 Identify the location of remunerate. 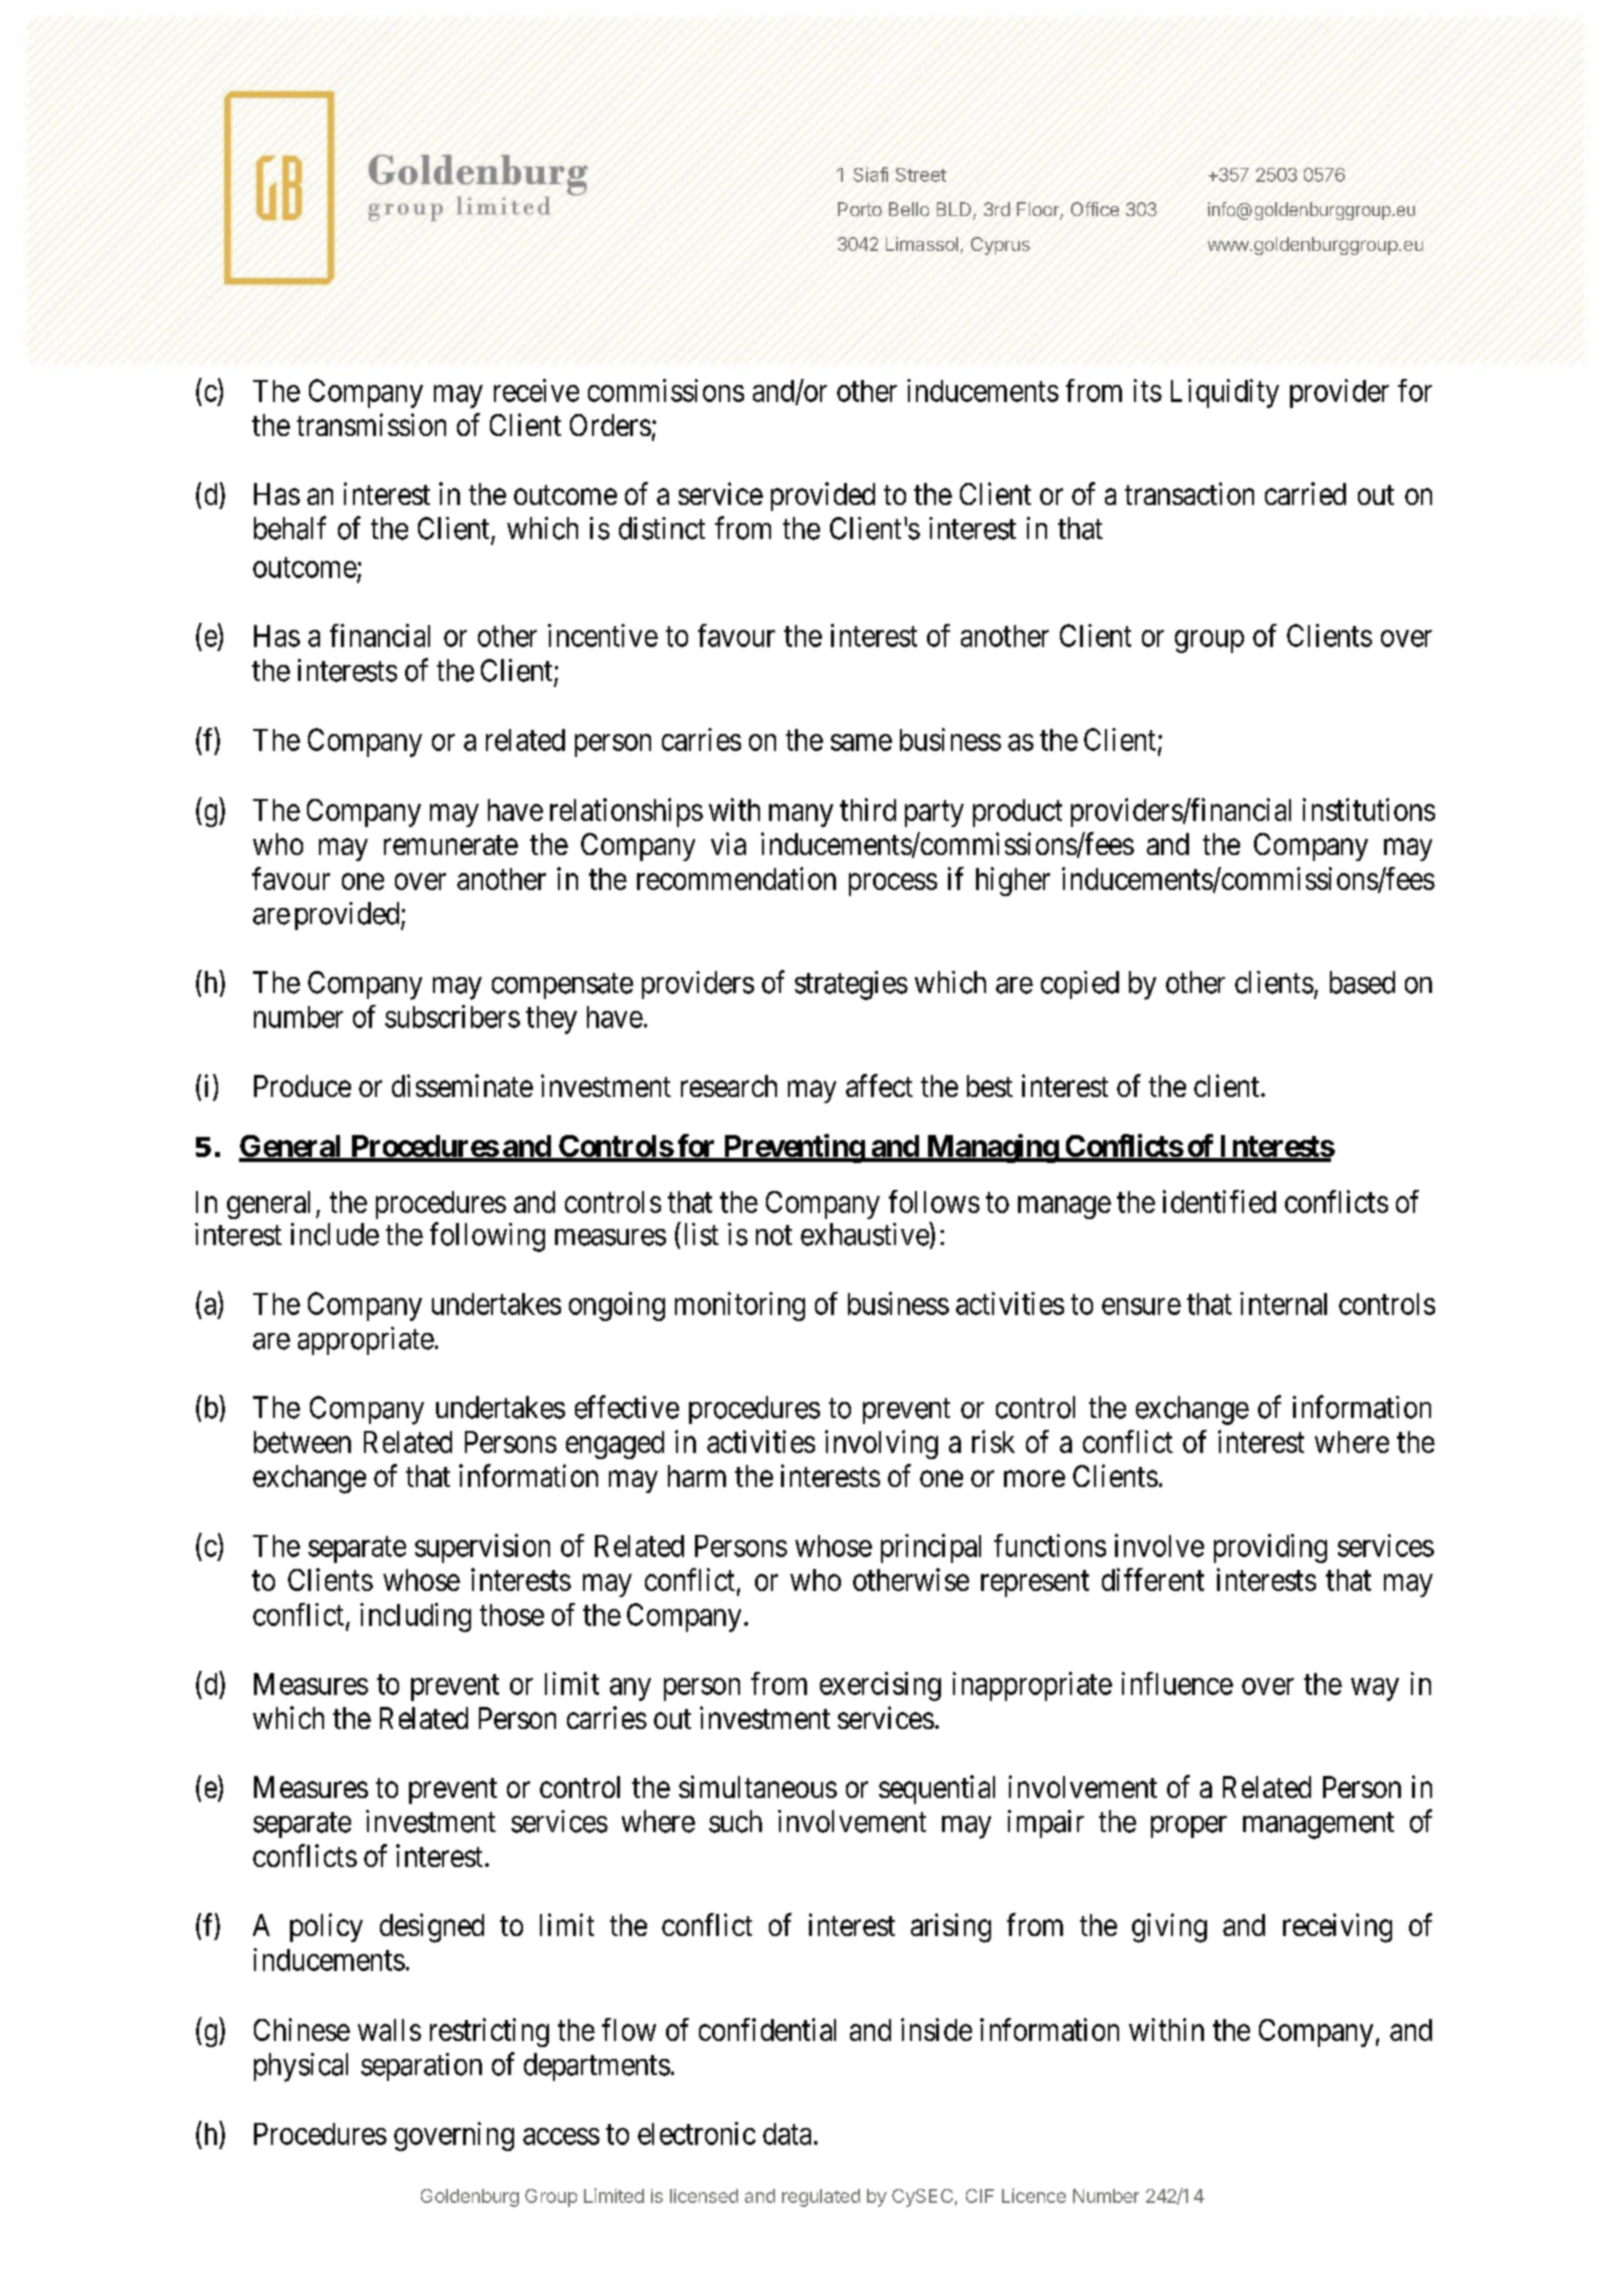
(451, 845).
